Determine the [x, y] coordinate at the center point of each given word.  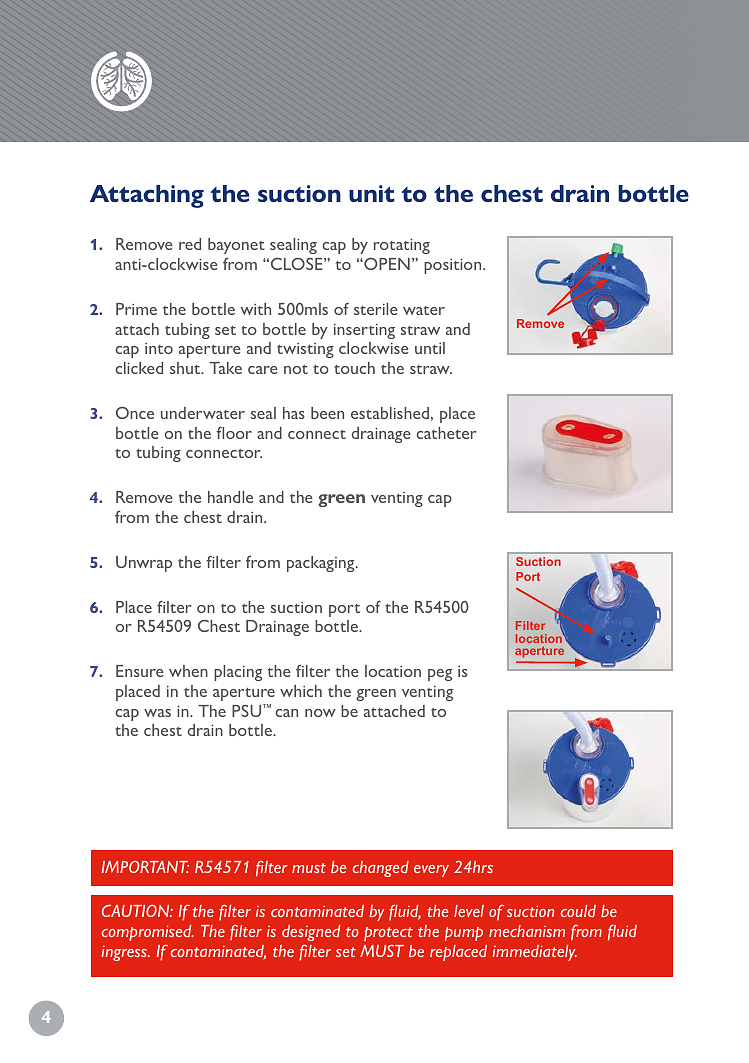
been [327, 413]
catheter [446, 433]
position [454, 266]
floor [234, 433]
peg [440, 675]
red [190, 244]
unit [372, 193]
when [188, 671]
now [320, 713]
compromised [147, 933]
